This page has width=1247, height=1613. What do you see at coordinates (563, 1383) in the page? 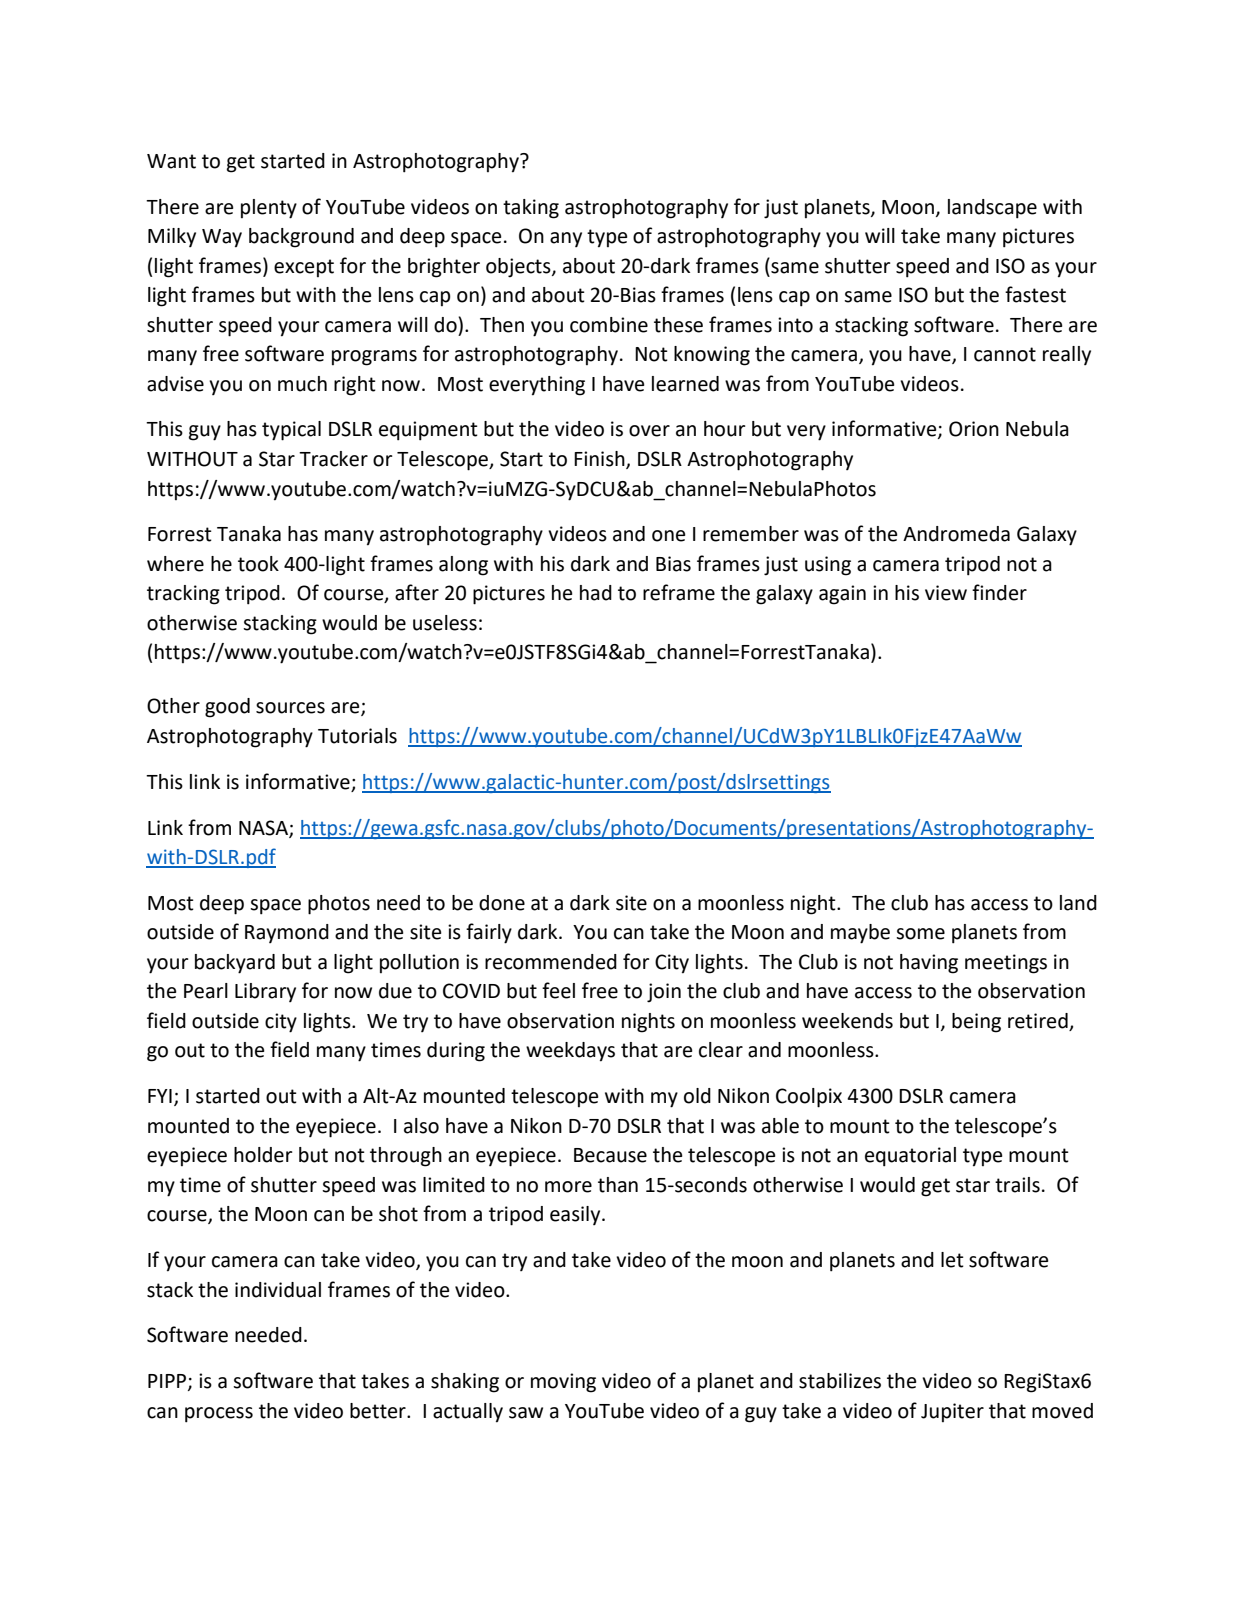
I see `moving` at bounding box center [563, 1383].
